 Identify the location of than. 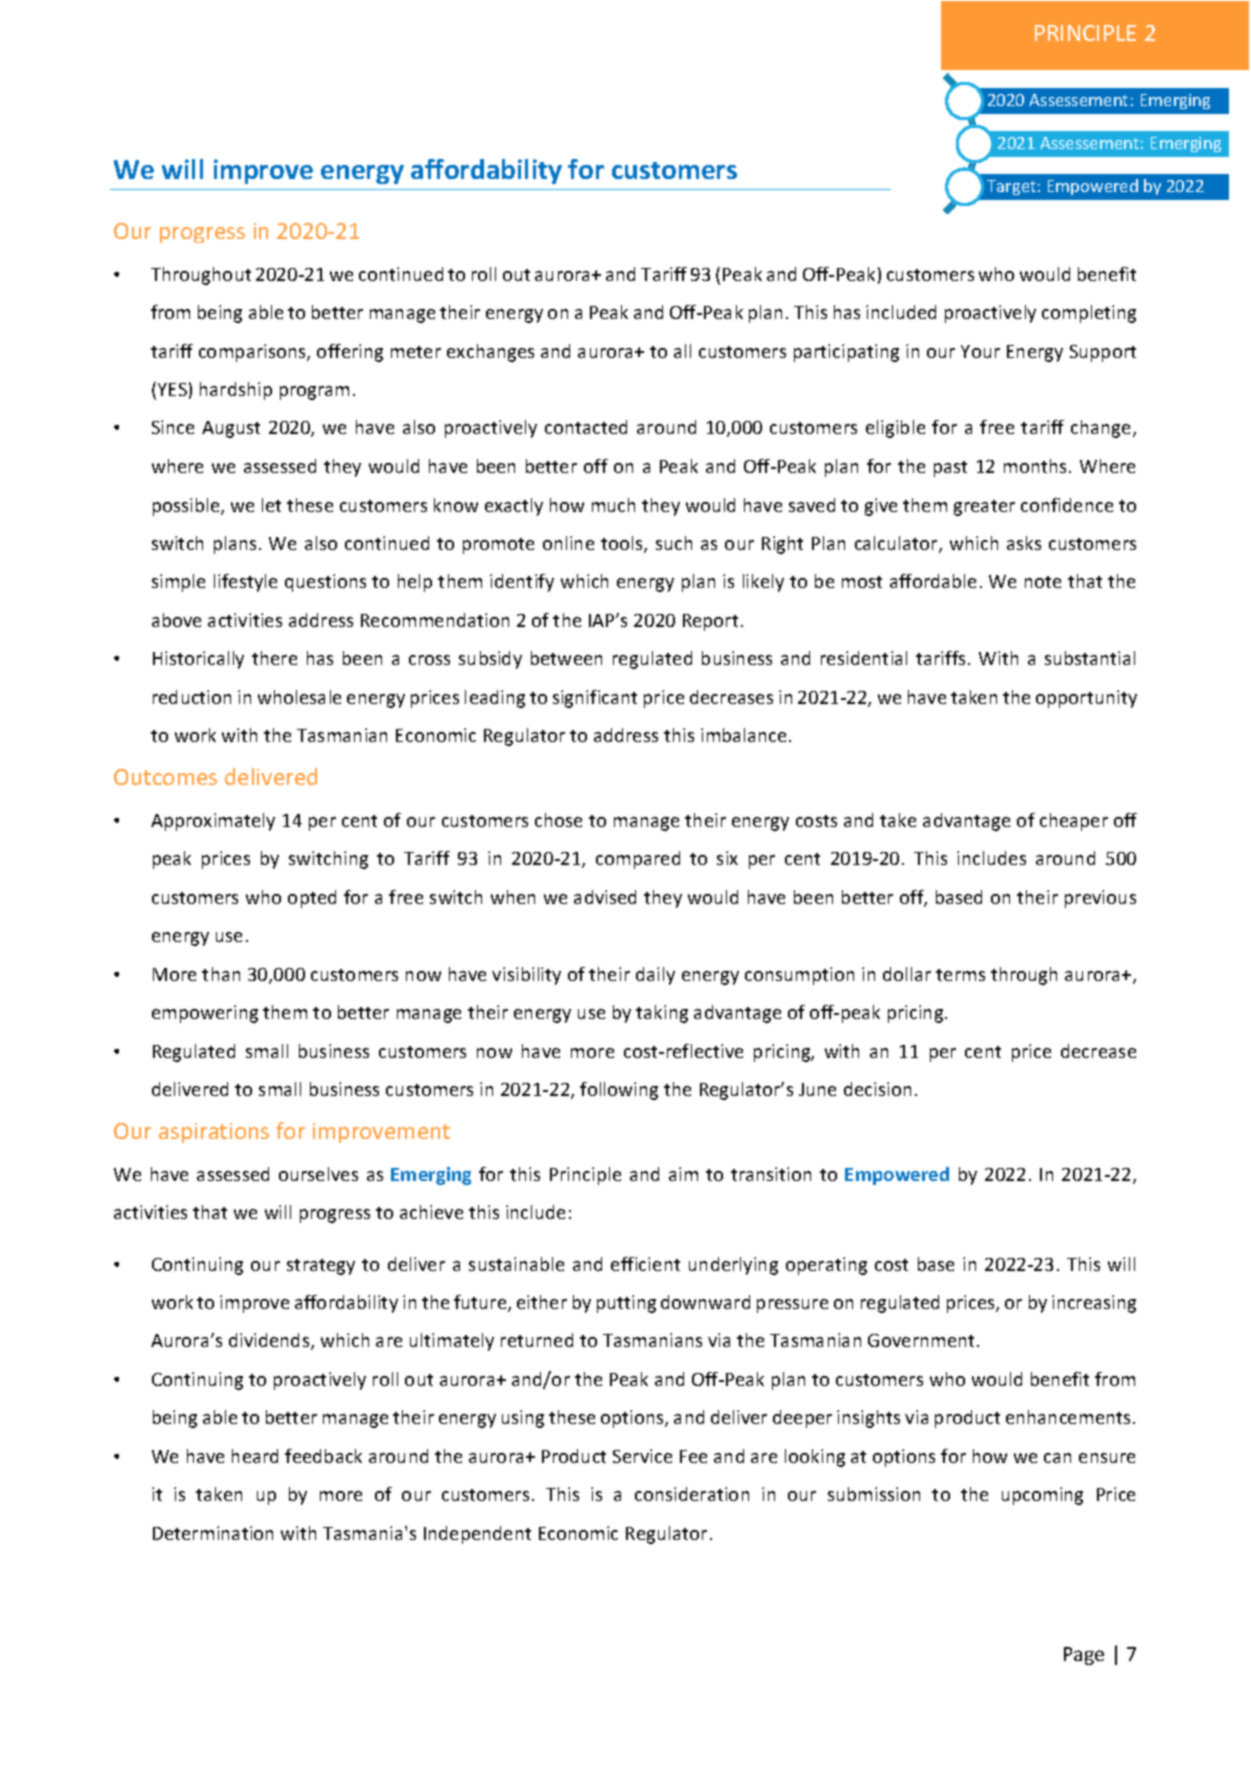
(221, 974).
